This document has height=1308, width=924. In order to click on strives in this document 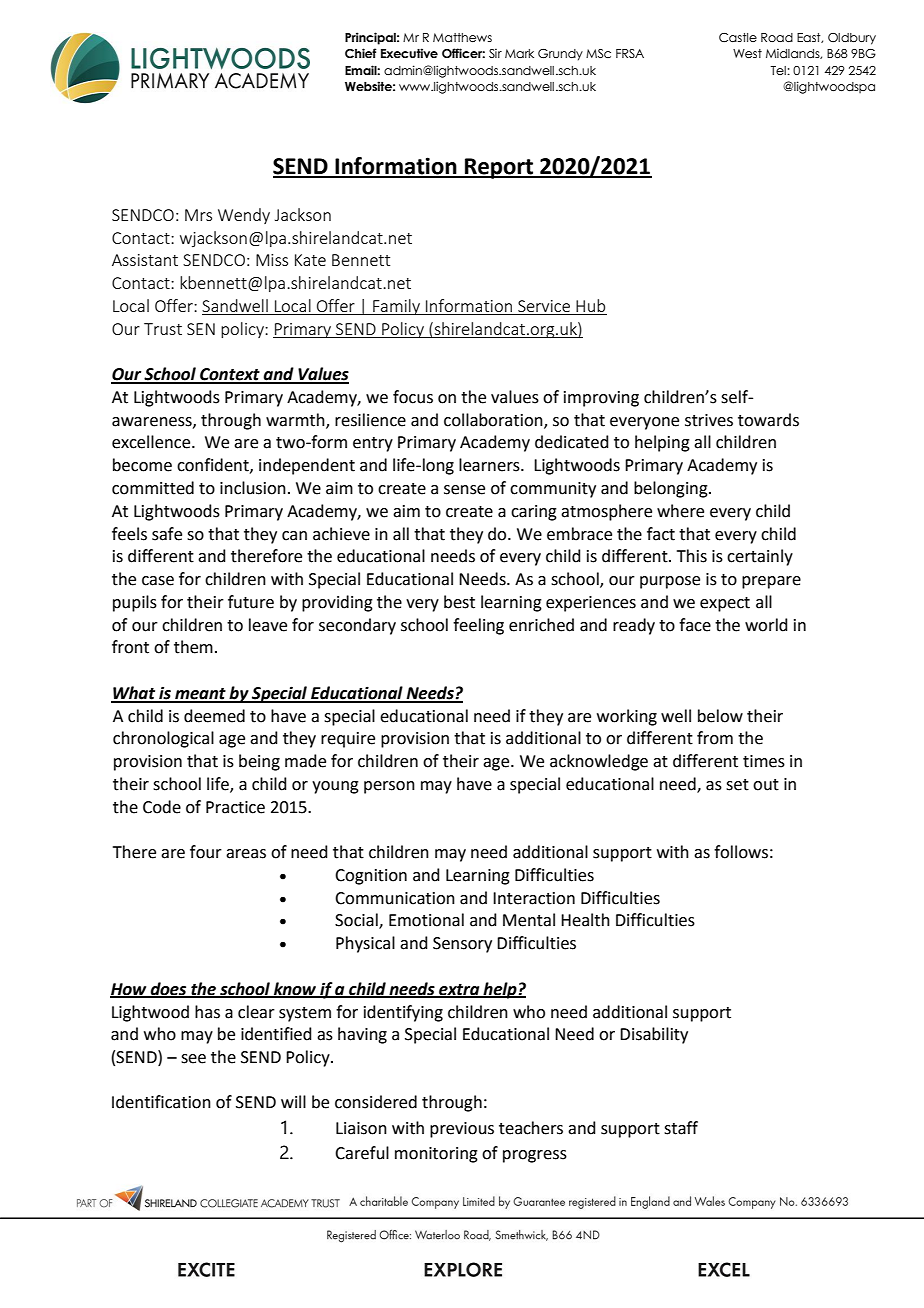, I will do `click(709, 420)`.
